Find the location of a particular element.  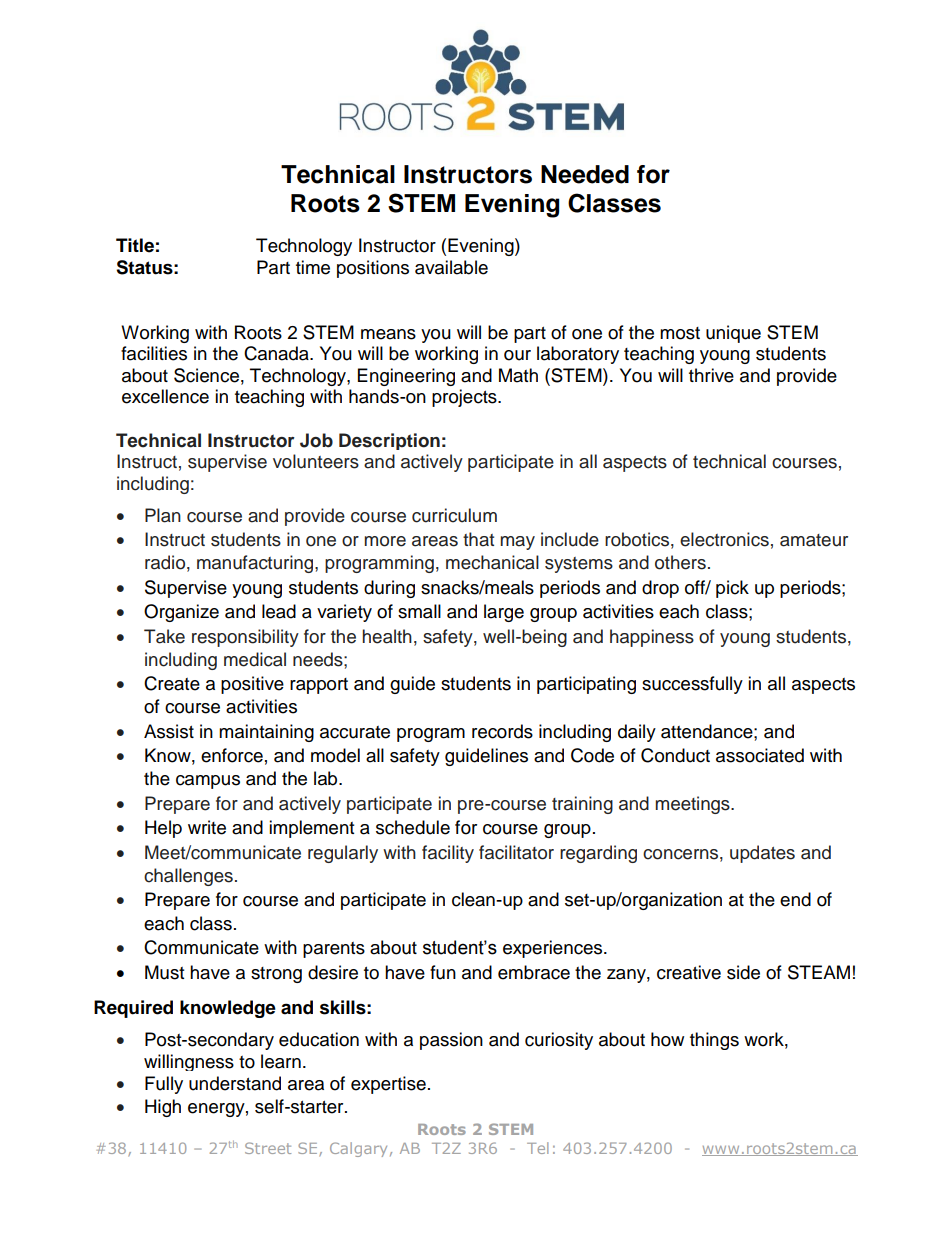

happiness is located at coordinates (652, 638).
